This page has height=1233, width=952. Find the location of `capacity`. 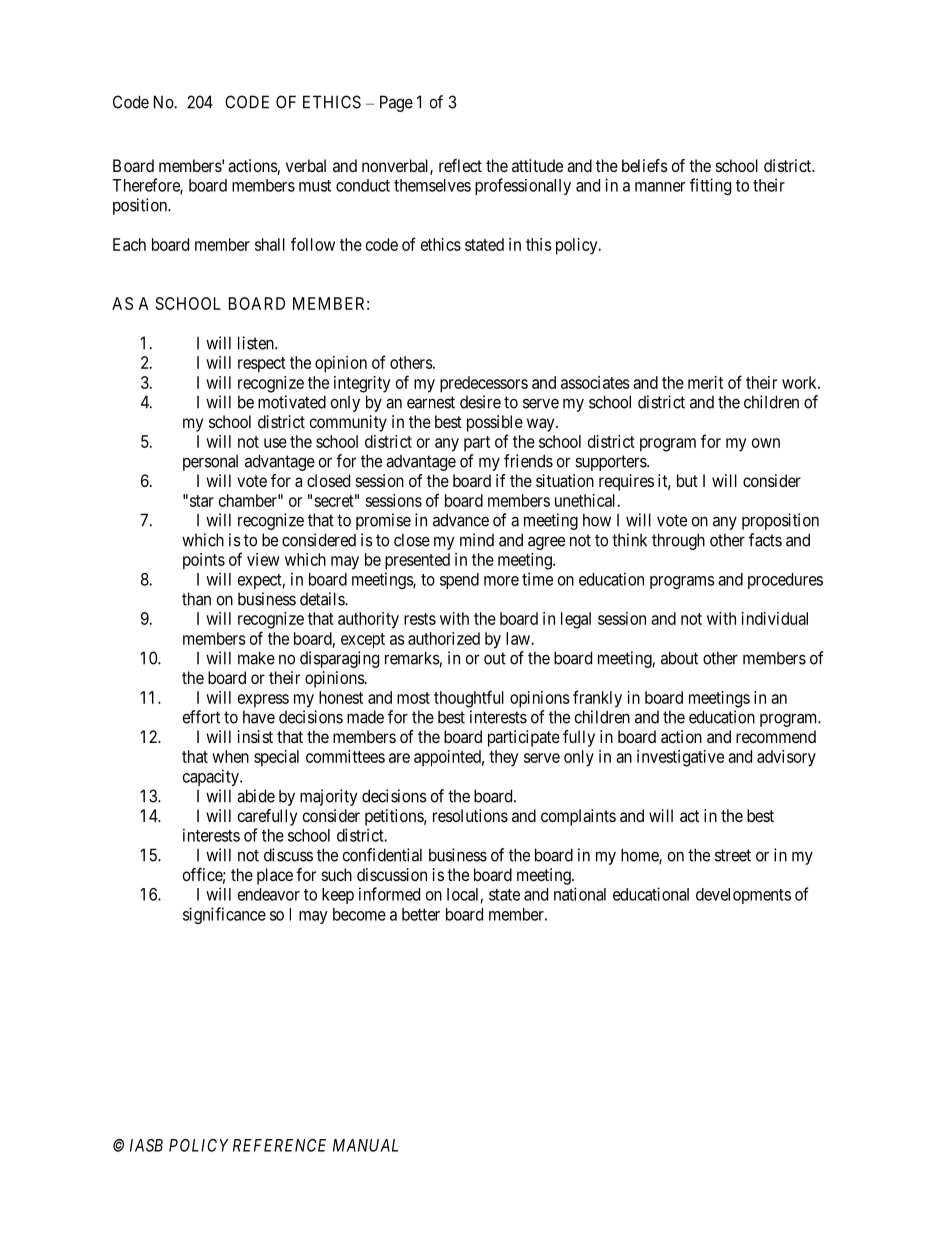

capacity is located at coordinates (212, 777).
